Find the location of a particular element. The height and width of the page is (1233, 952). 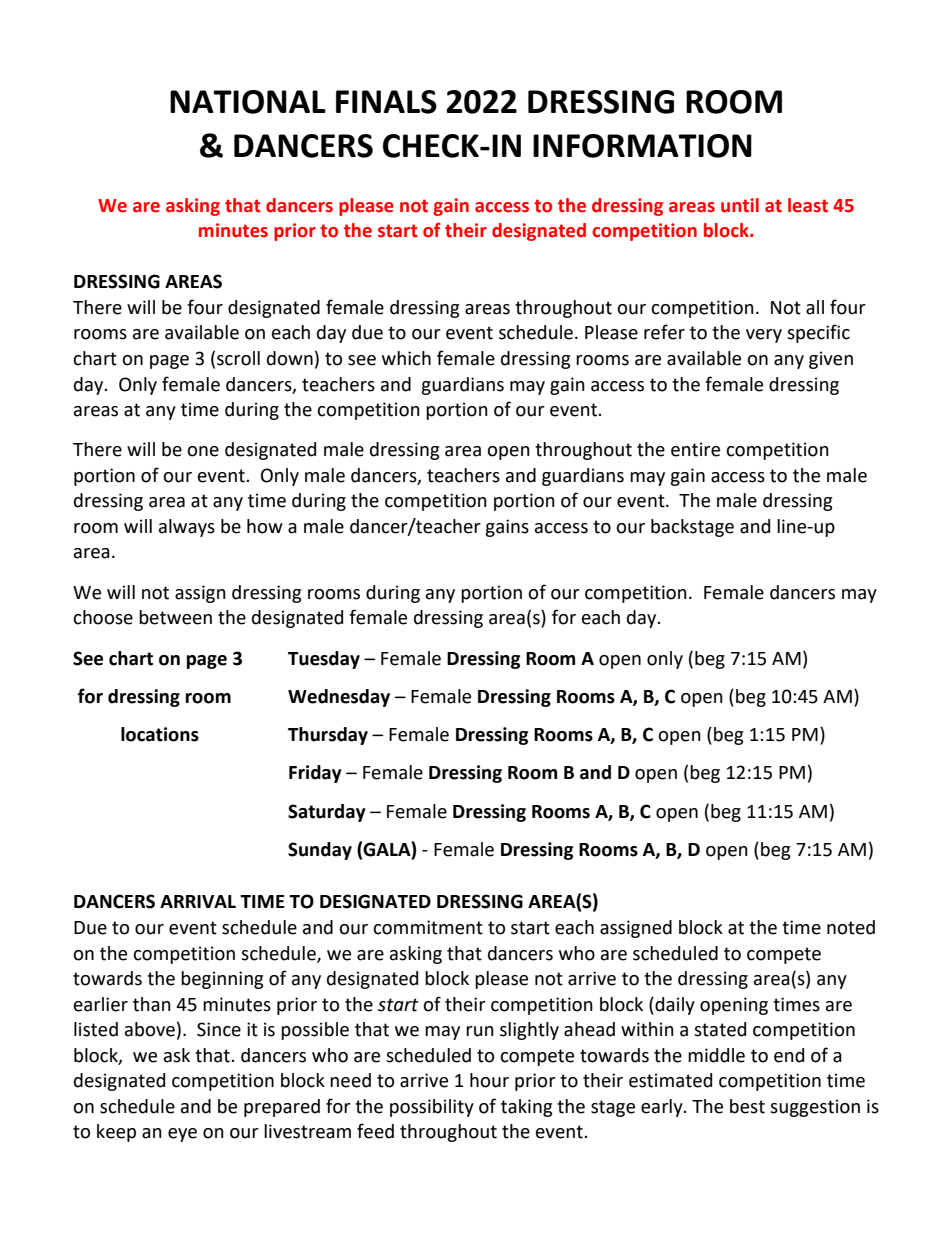

between is located at coordinates (175, 617).
